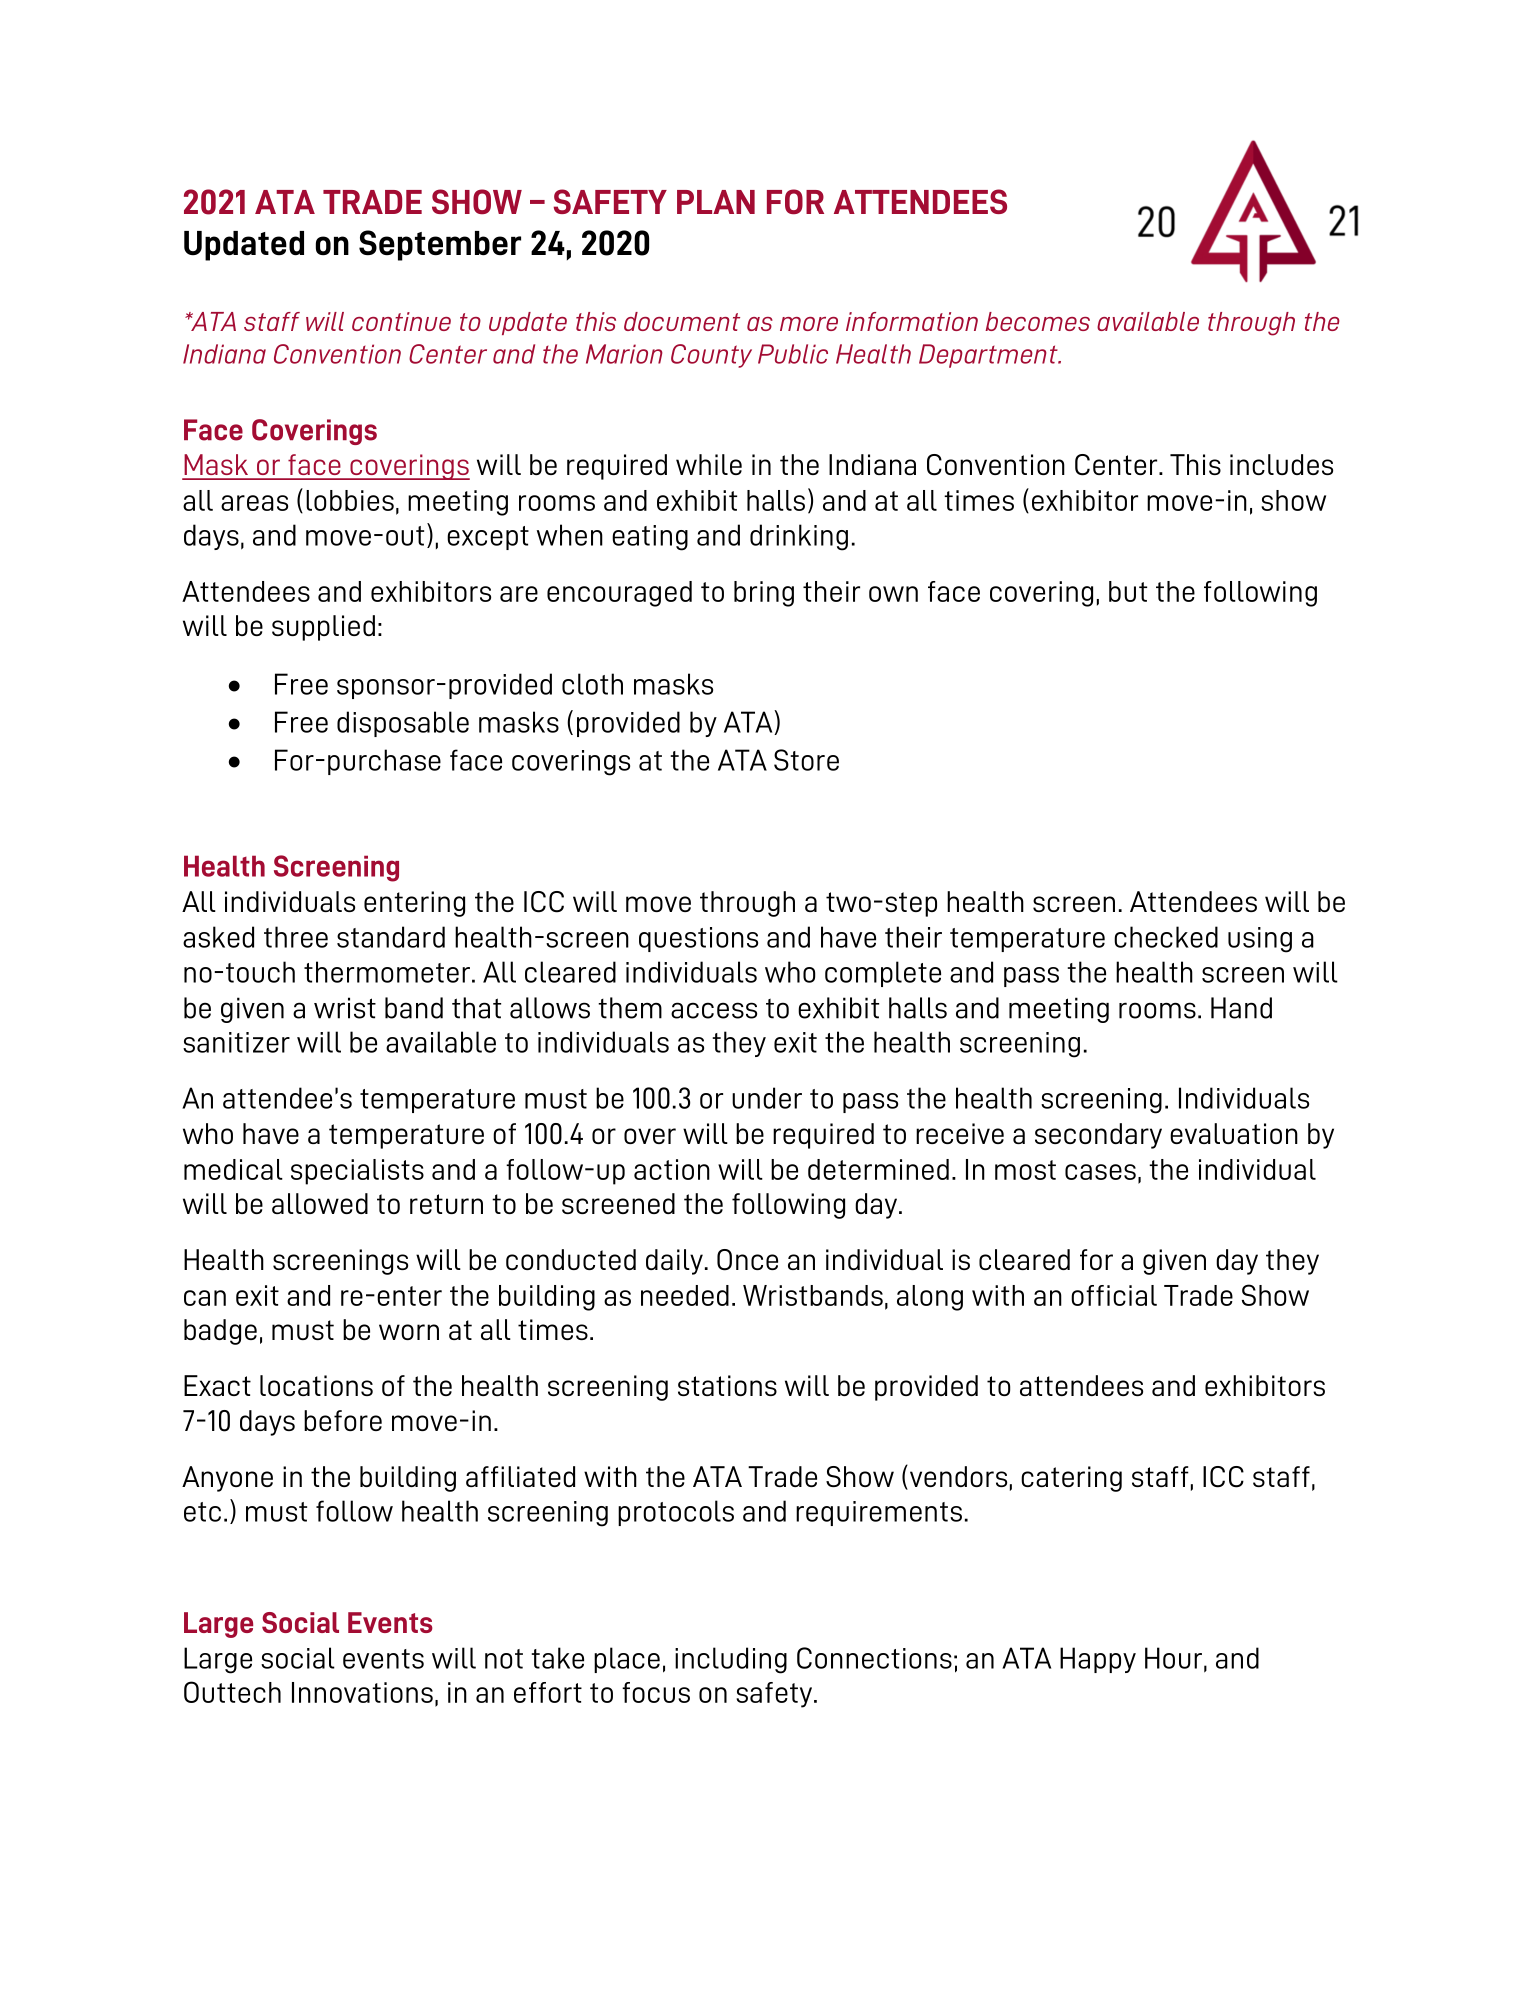  What do you see at coordinates (1037, 321) in the image?
I see `becomes` at bounding box center [1037, 321].
